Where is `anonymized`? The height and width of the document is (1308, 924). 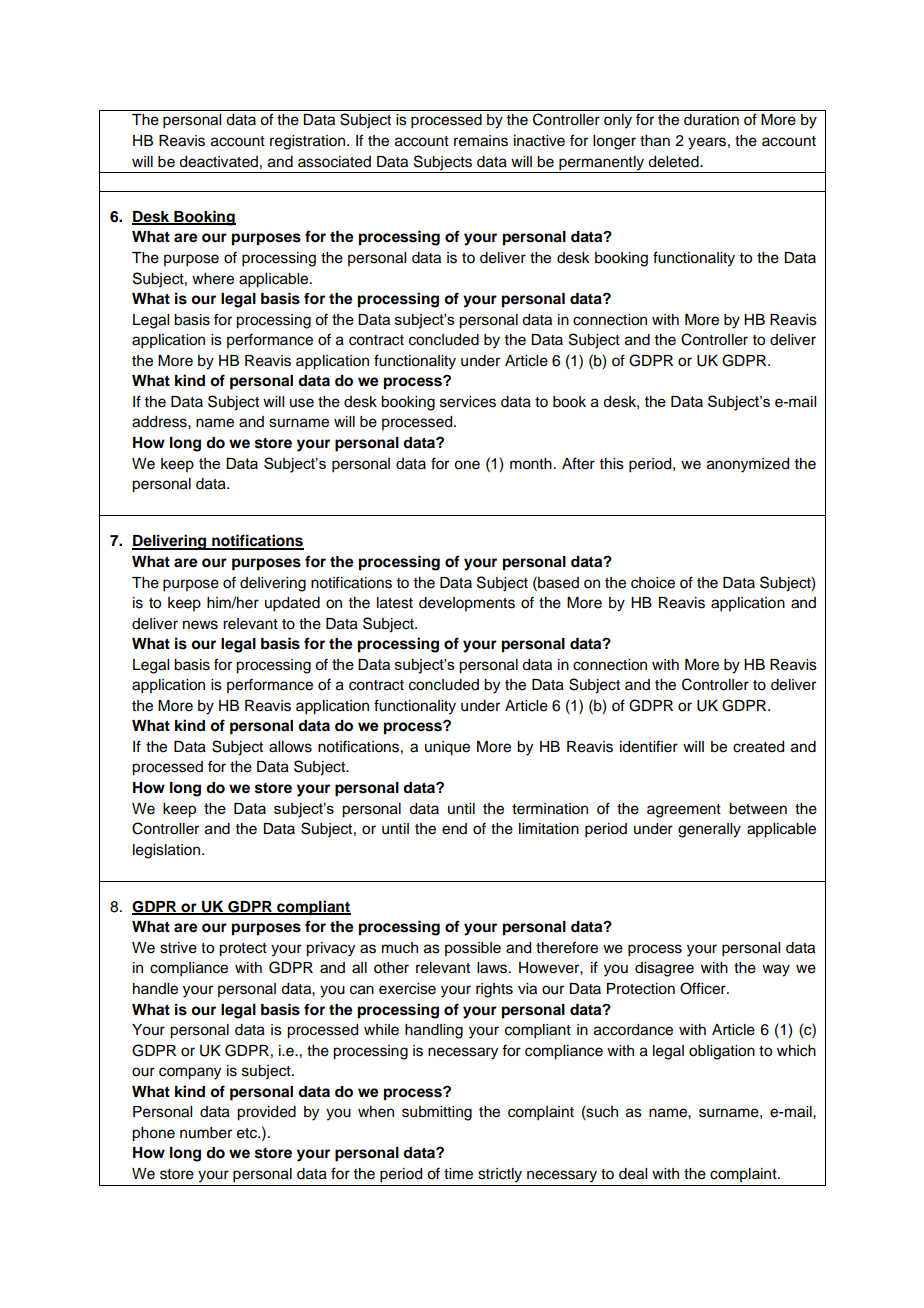
anonymized is located at coordinates (748, 465).
